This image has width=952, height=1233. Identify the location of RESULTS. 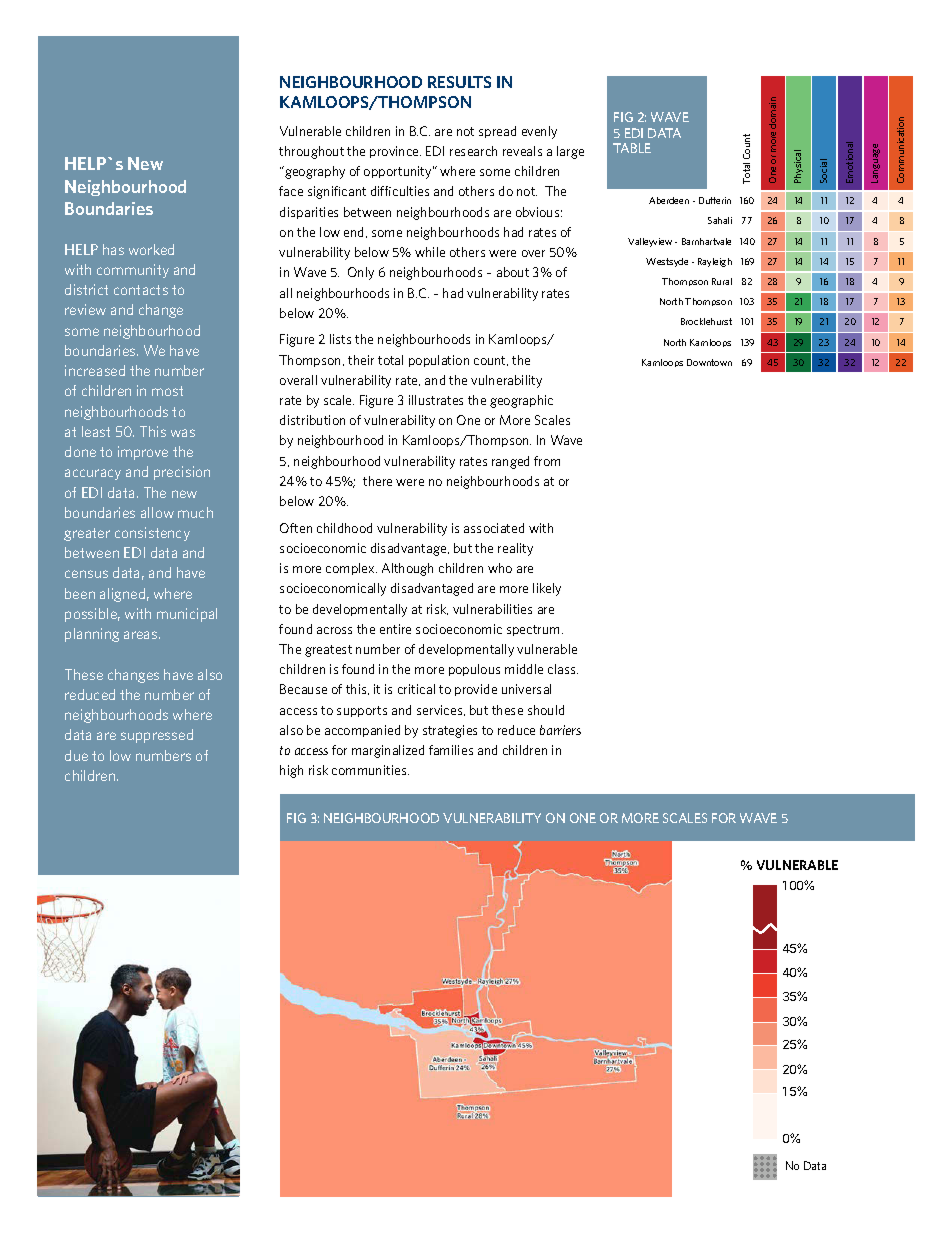
(459, 82).
